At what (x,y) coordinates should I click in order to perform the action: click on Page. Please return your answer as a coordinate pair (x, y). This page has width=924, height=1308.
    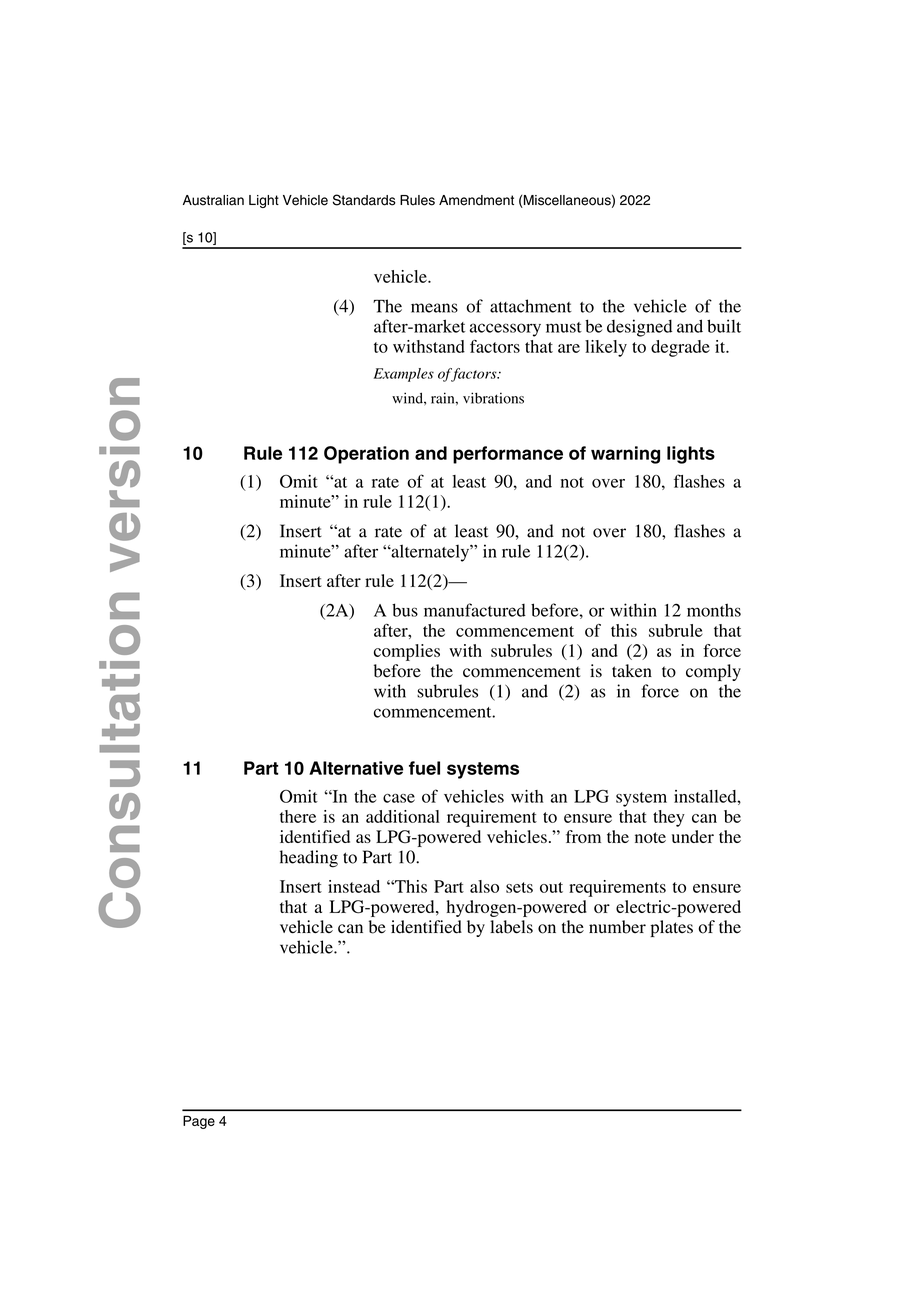
    Looking at the image, I should click on (199, 1122).
